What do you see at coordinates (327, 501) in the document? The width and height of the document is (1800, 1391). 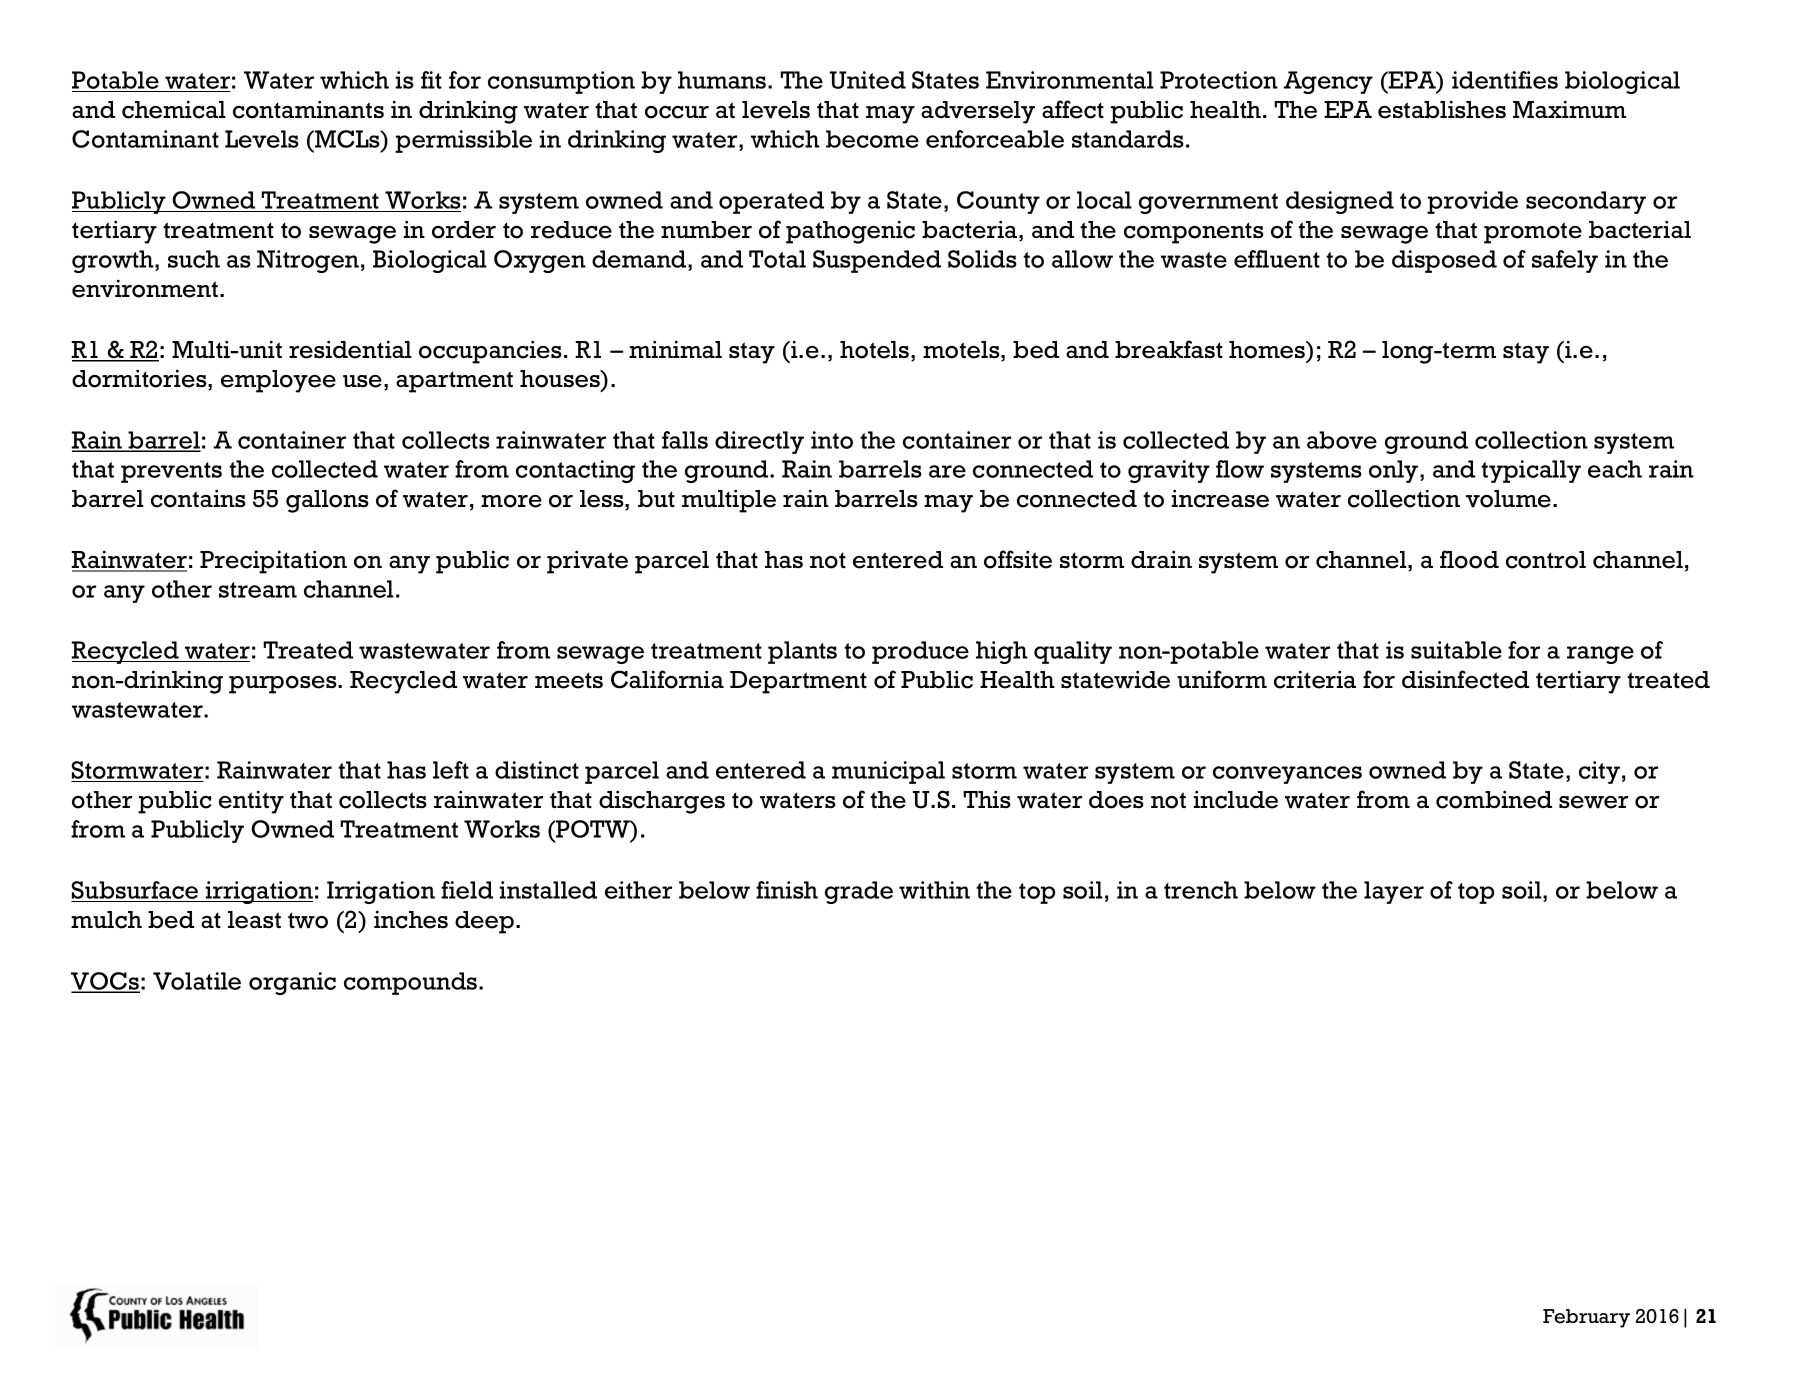 I see `gallons` at bounding box center [327, 501].
